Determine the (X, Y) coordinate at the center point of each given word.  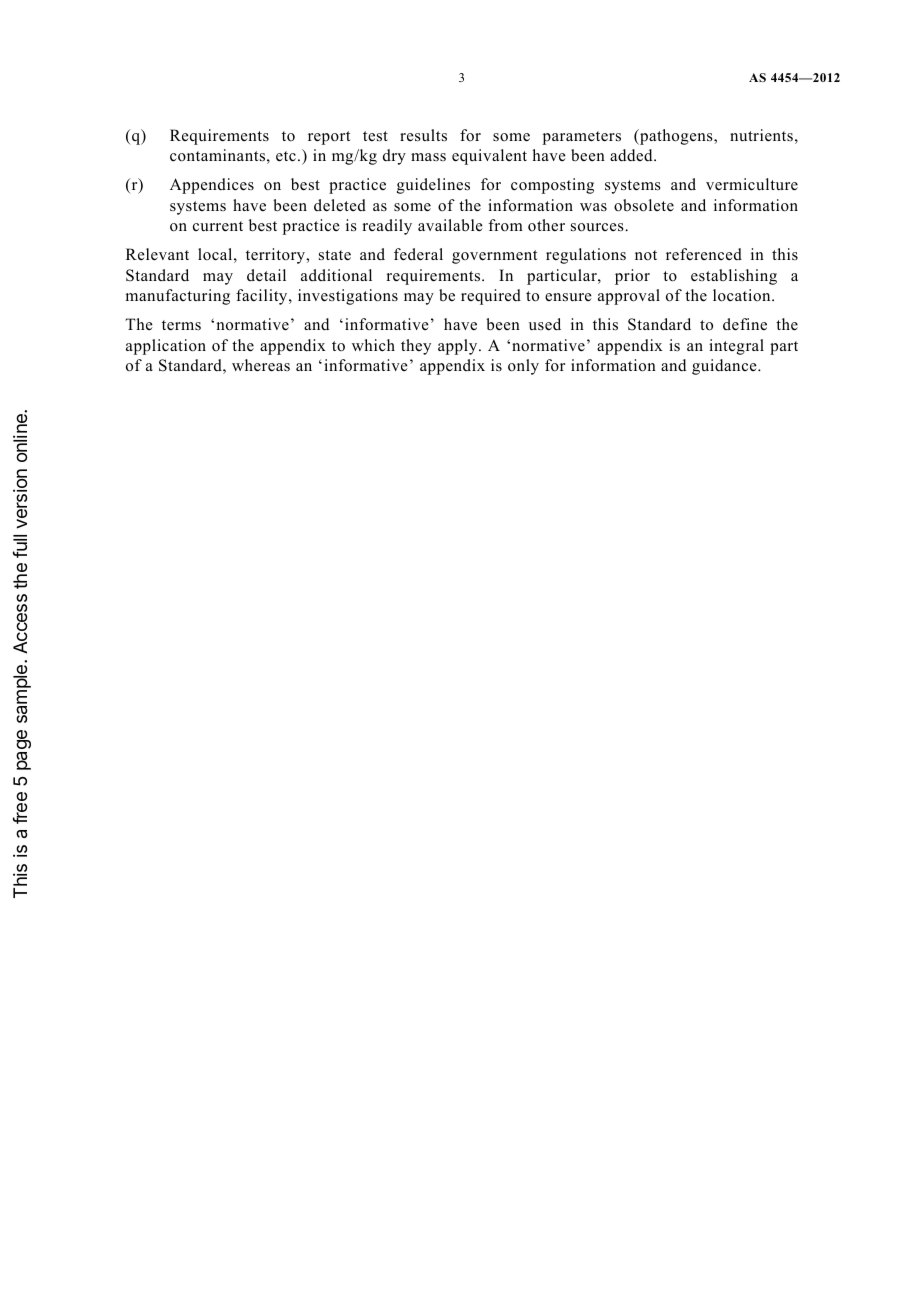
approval (629, 297)
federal (418, 254)
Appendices (212, 186)
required (491, 297)
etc (286, 156)
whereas (261, 365)
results (423, 135)
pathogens (676, 137)
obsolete (644, 205)
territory (277, 256)
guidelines (433, 186)
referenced (704, 254)
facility (263, 297)
